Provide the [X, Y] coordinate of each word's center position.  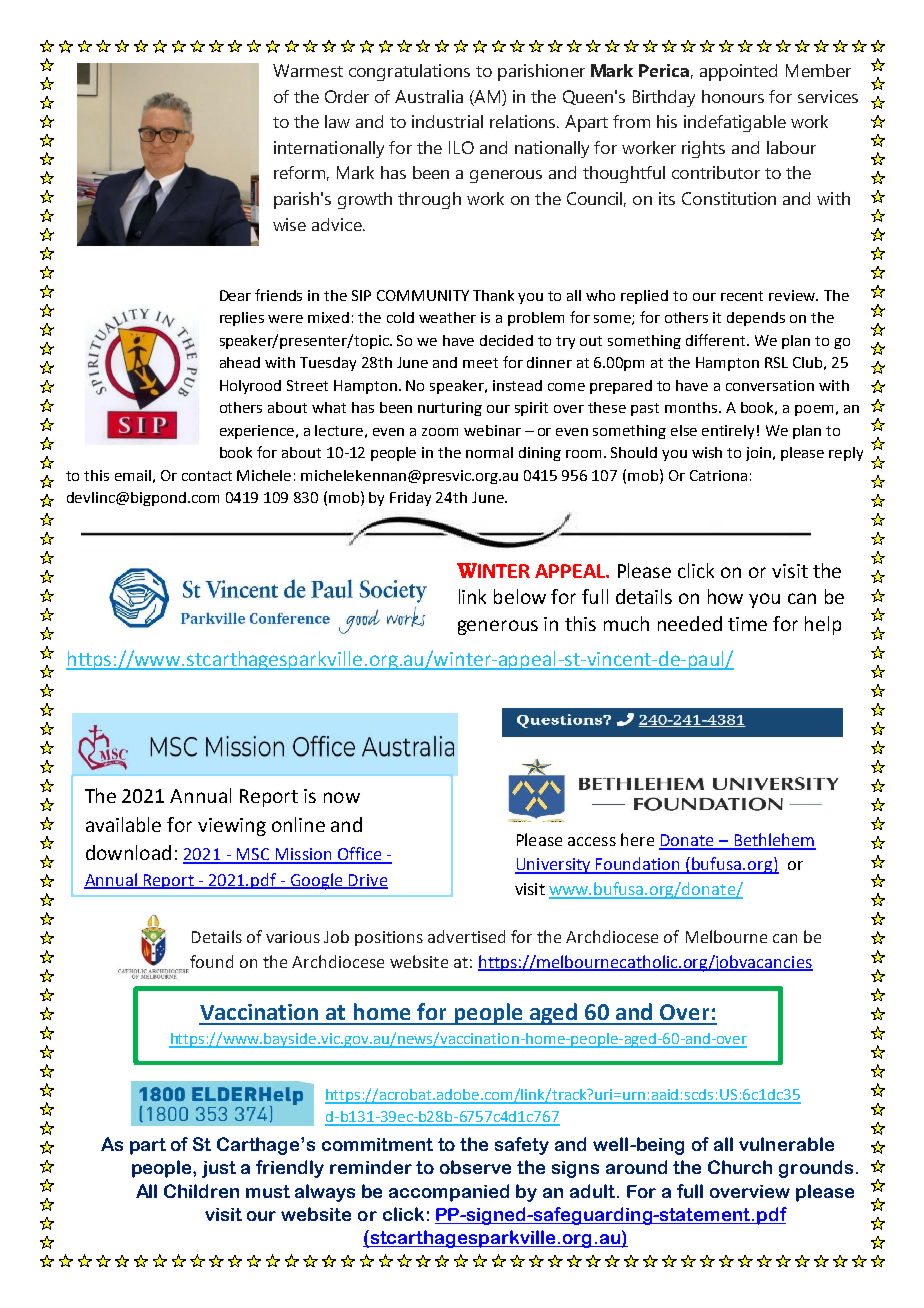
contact [207, 476]
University [554, 866]
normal [489, 452]
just [219, 1169]
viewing [232, 827]
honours [733, 96]
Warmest [308, 70]
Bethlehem [774, 841]
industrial [447, 121]
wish [707, 452]
